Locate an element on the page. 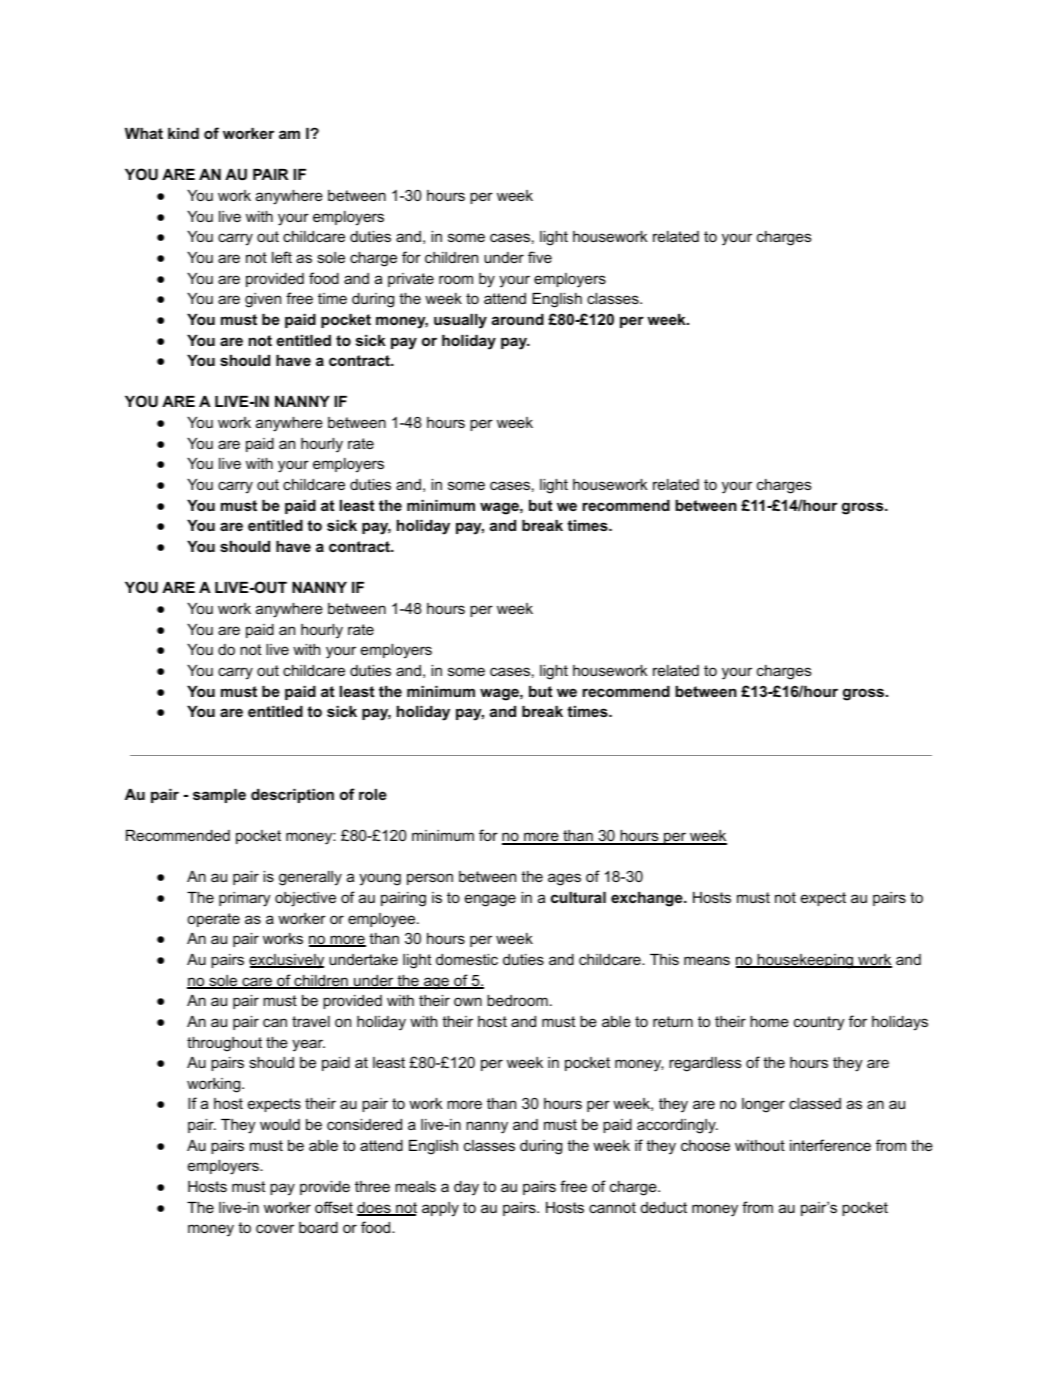  apply is located at coordinates (440, 1209).
